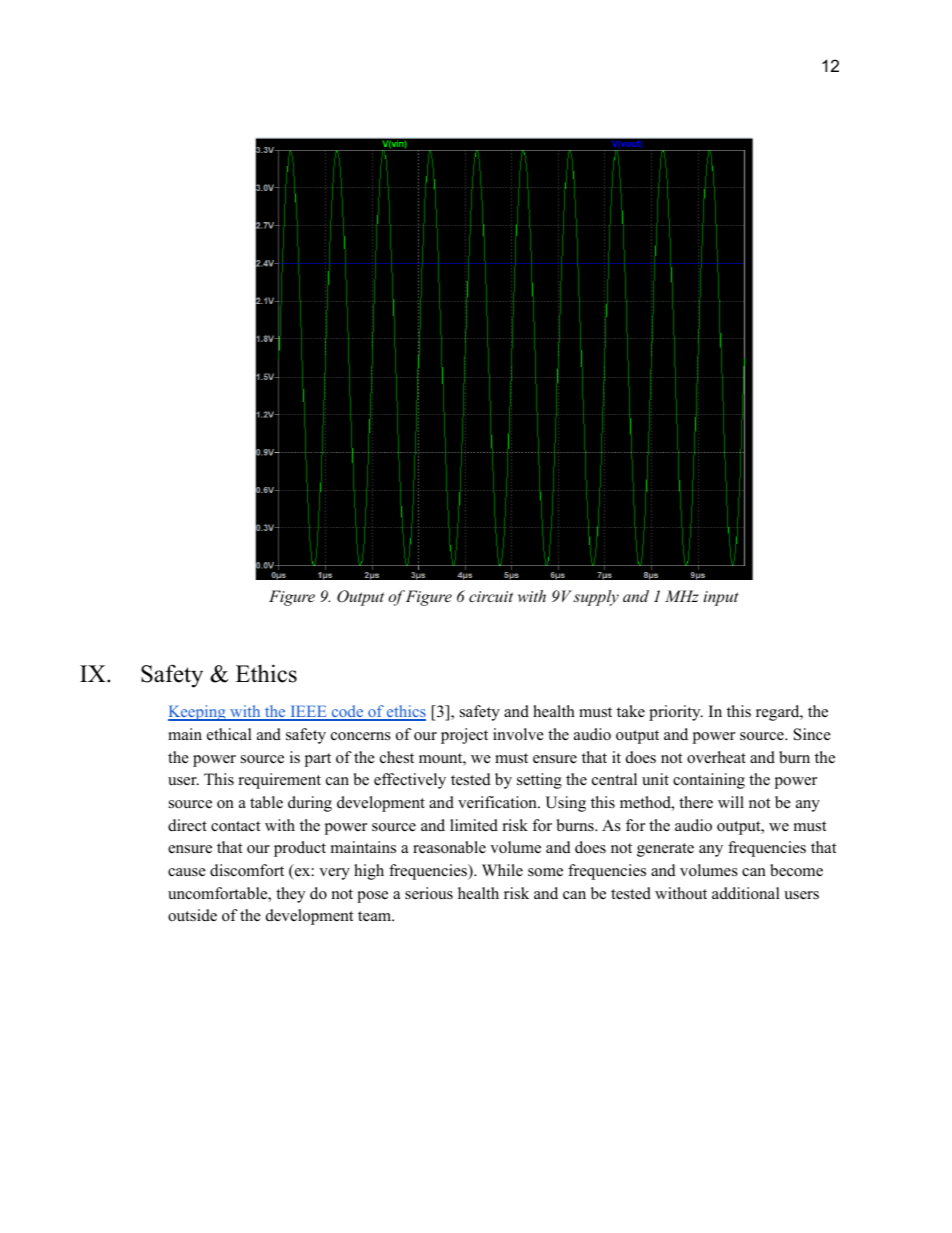 The width and height of the page is (952, 1233). What do you see at coordinates (280, 781) in the page?
I see `requirement` at bounding box center [280, 781].
